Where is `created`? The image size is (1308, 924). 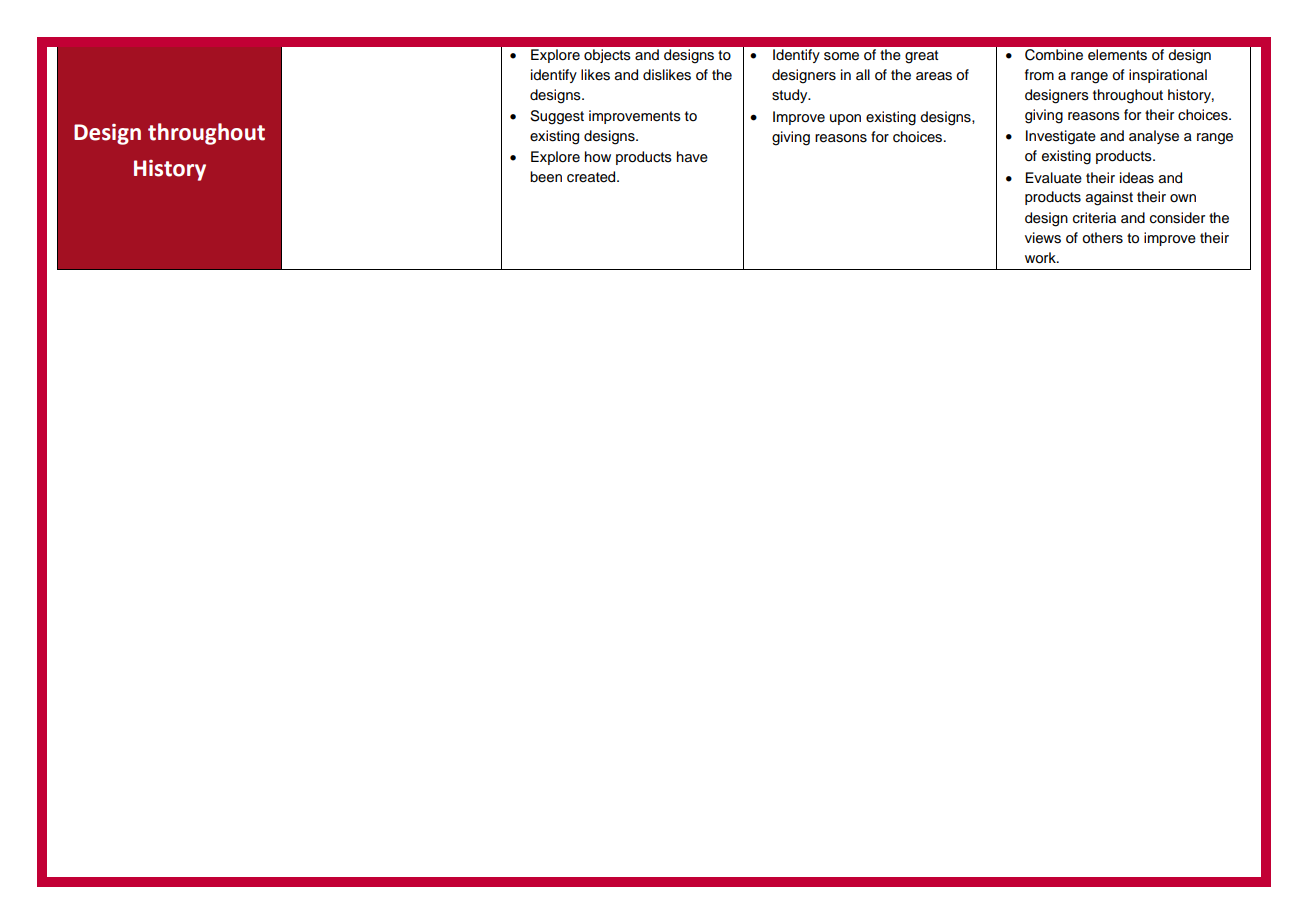
created is located at coordinates (592, 177).
